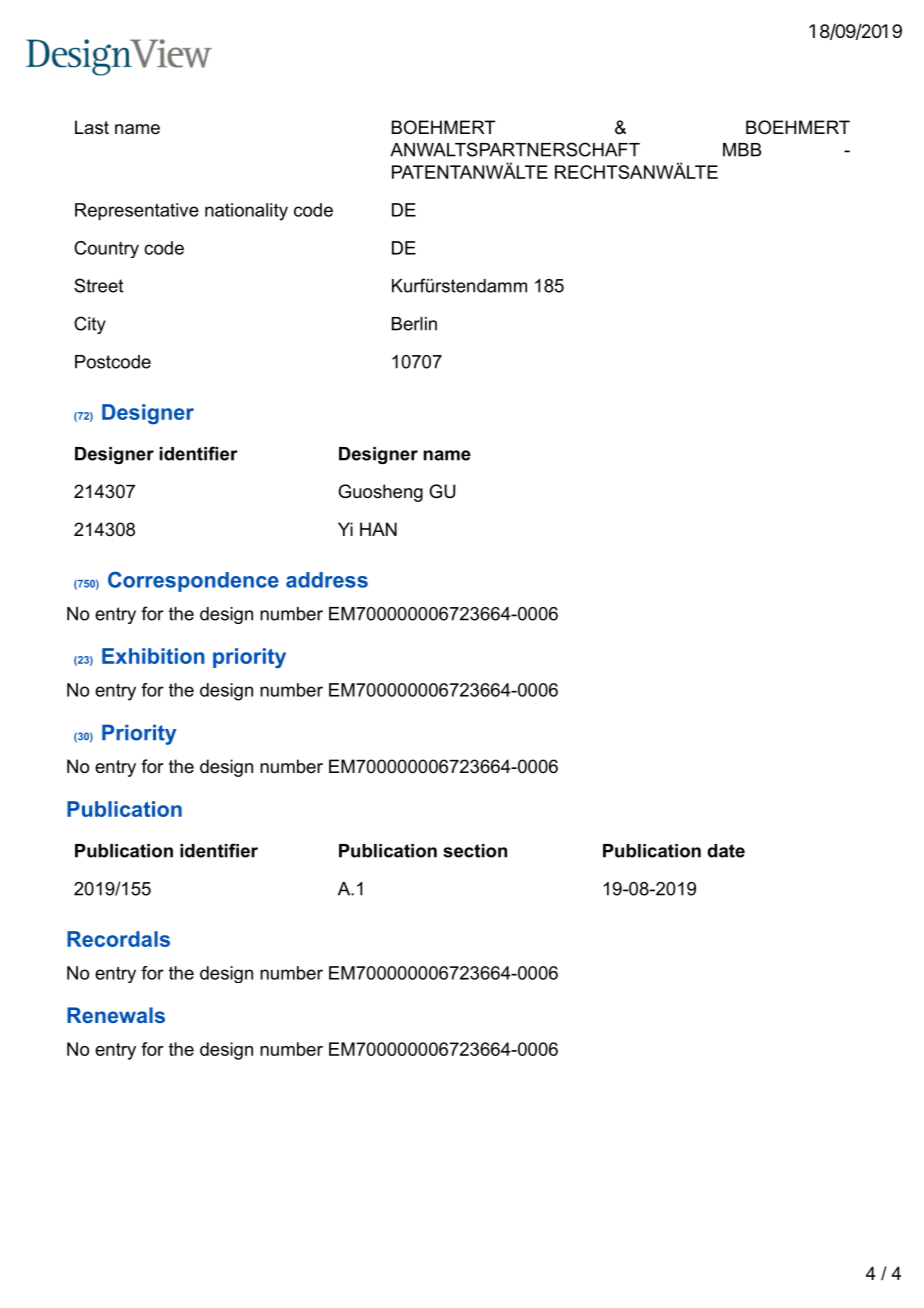 The width and height of the screenshot is (924, 1308). Describe the element at coordinates (90, 325) in the screenshot. I see `City` at that location.
